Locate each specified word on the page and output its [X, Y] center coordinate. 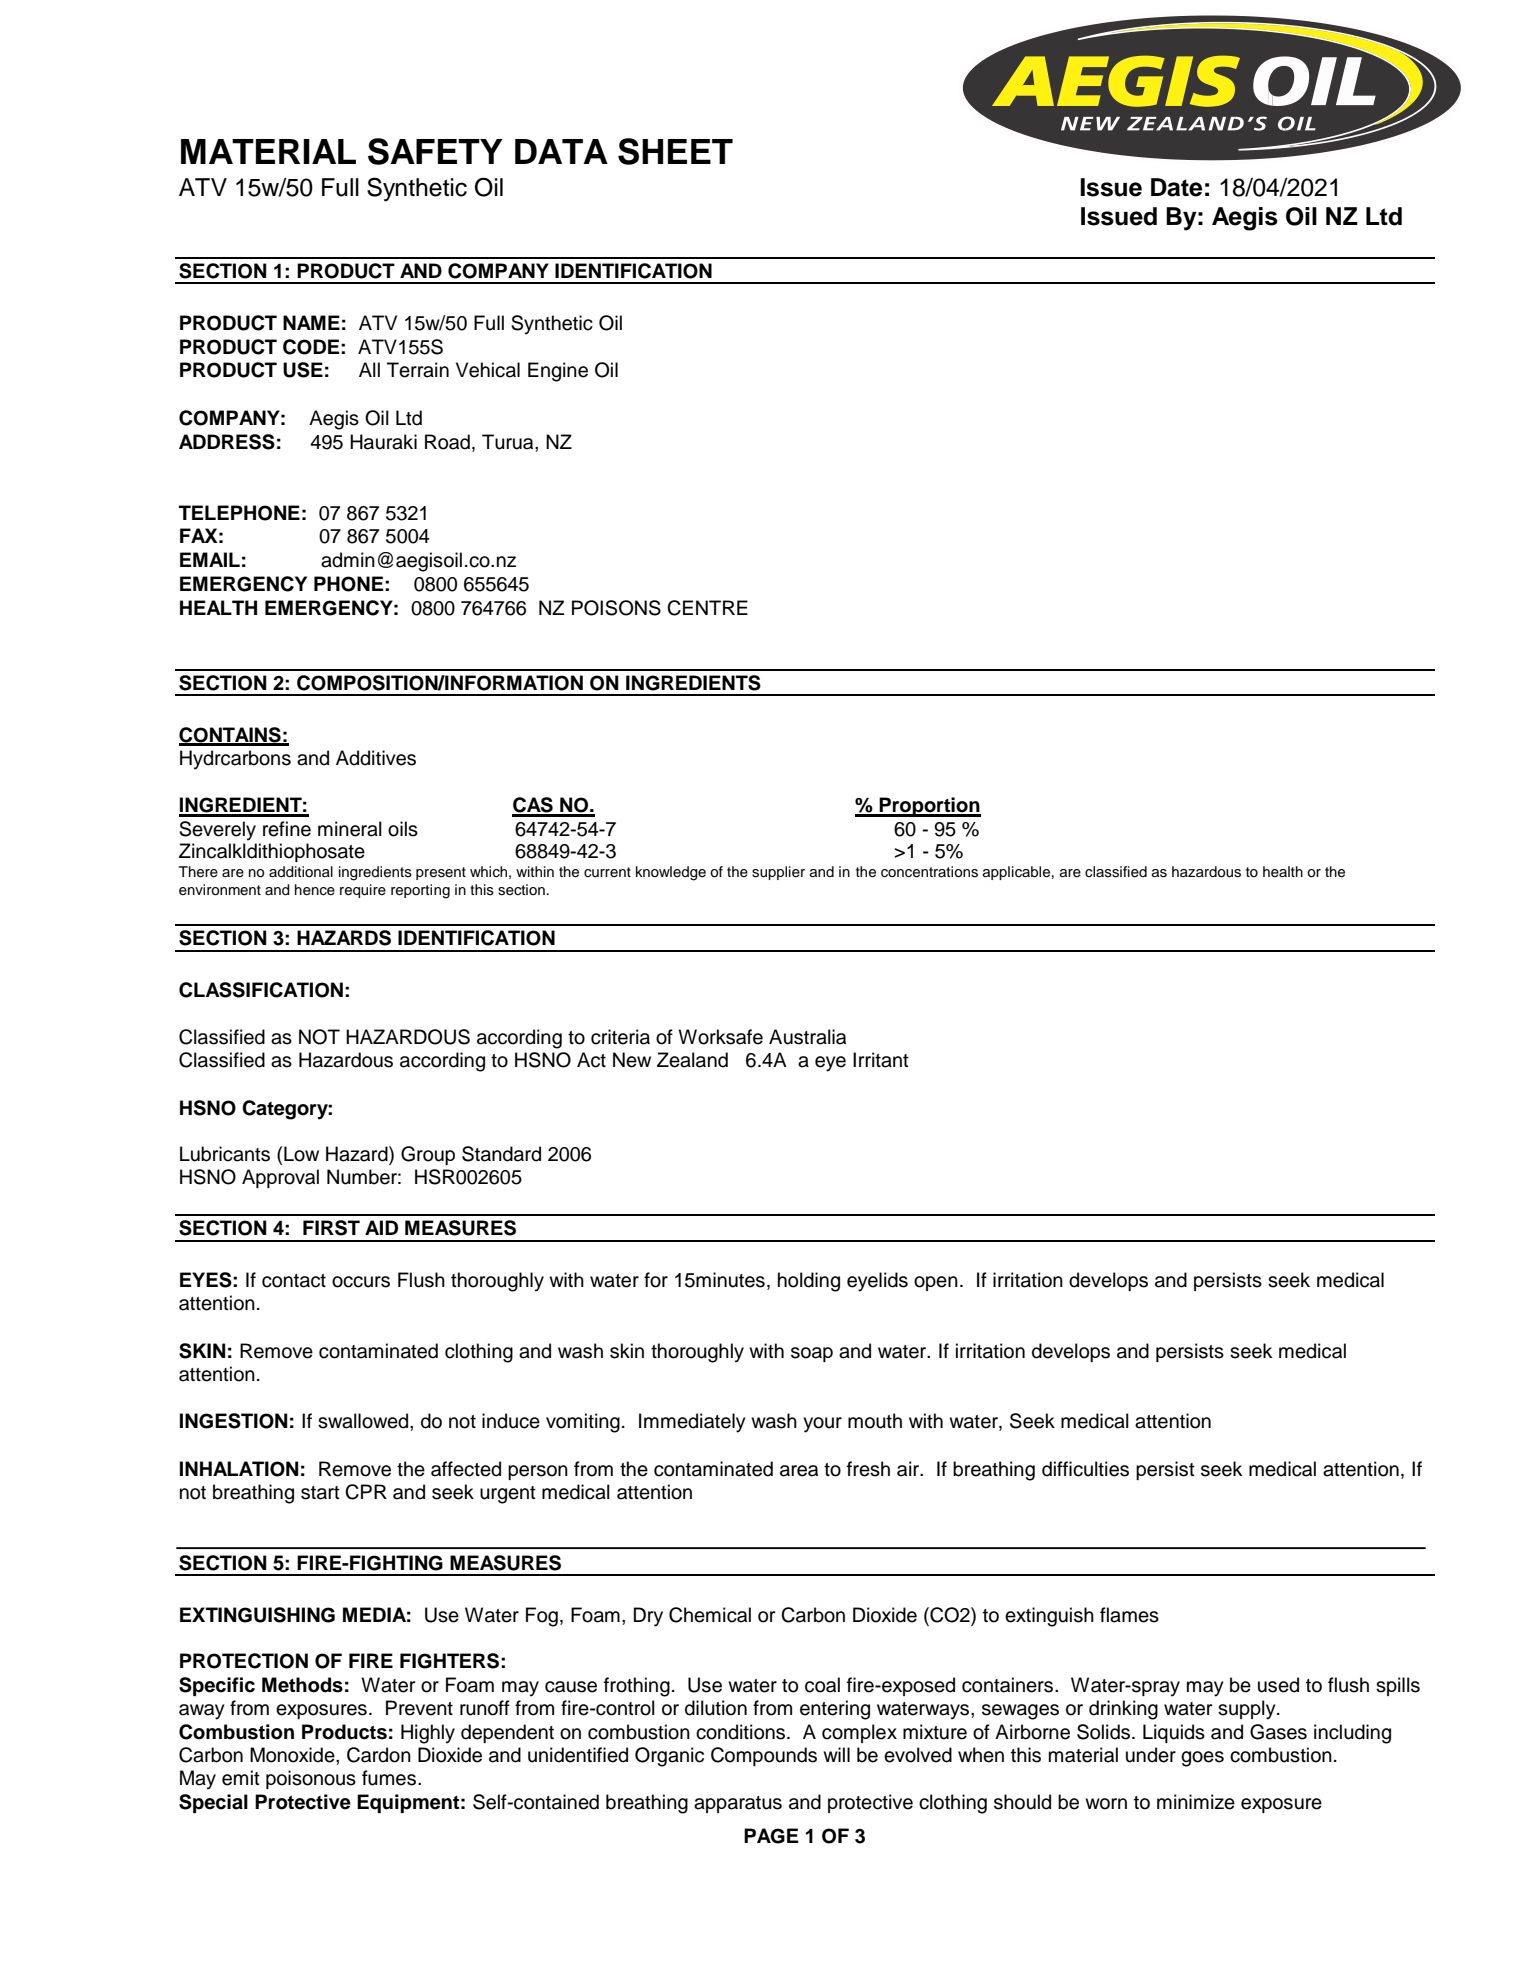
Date [1176, 187]
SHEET [675, 151]
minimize [1196, 1802]
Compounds [764, 1756]
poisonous [311, 1779]
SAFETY [435, 151]
